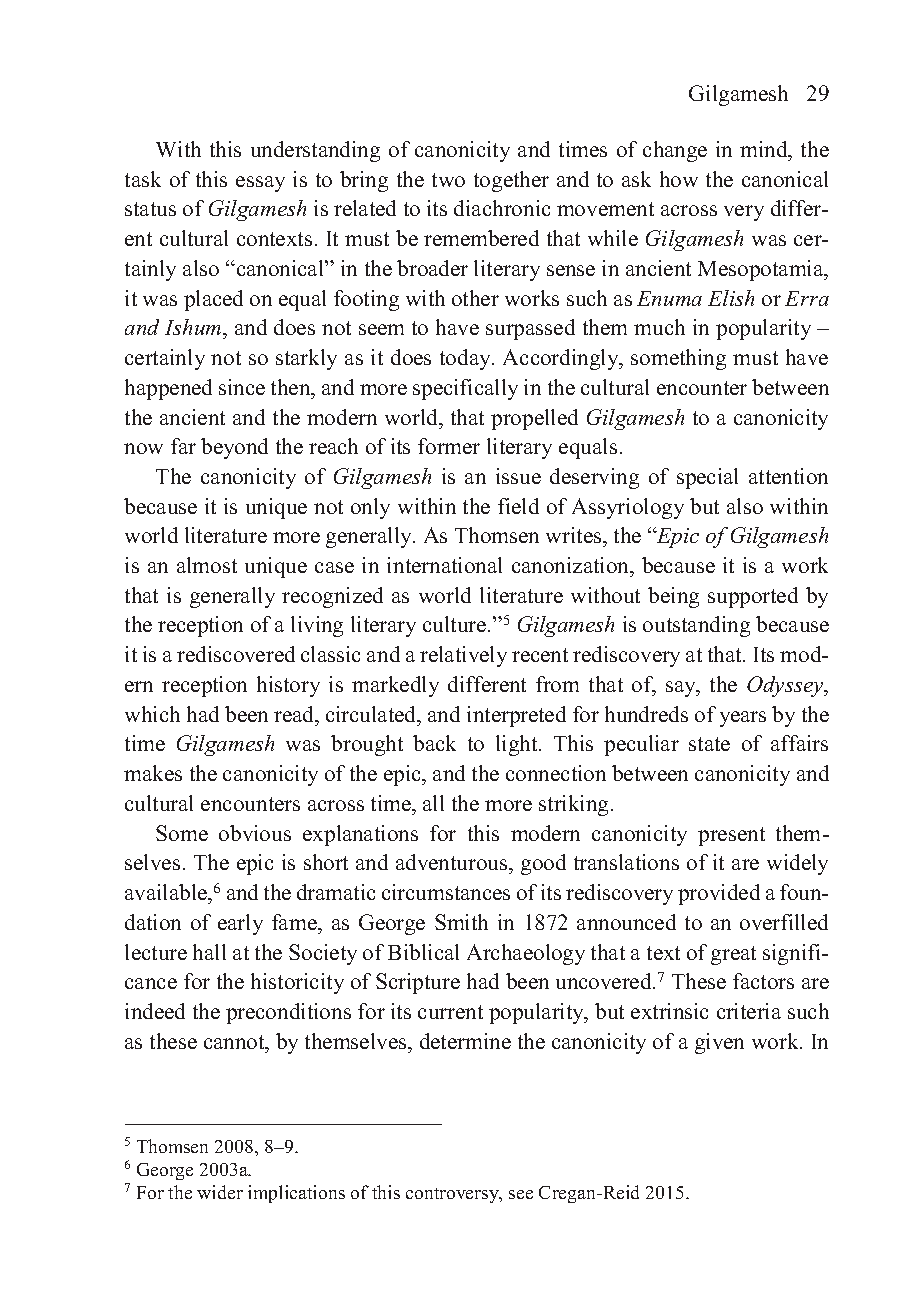 The image size is (924, 1310). Describe the element at coordinates (465, 389) in the screenshot. I see `specifically` at that location.
